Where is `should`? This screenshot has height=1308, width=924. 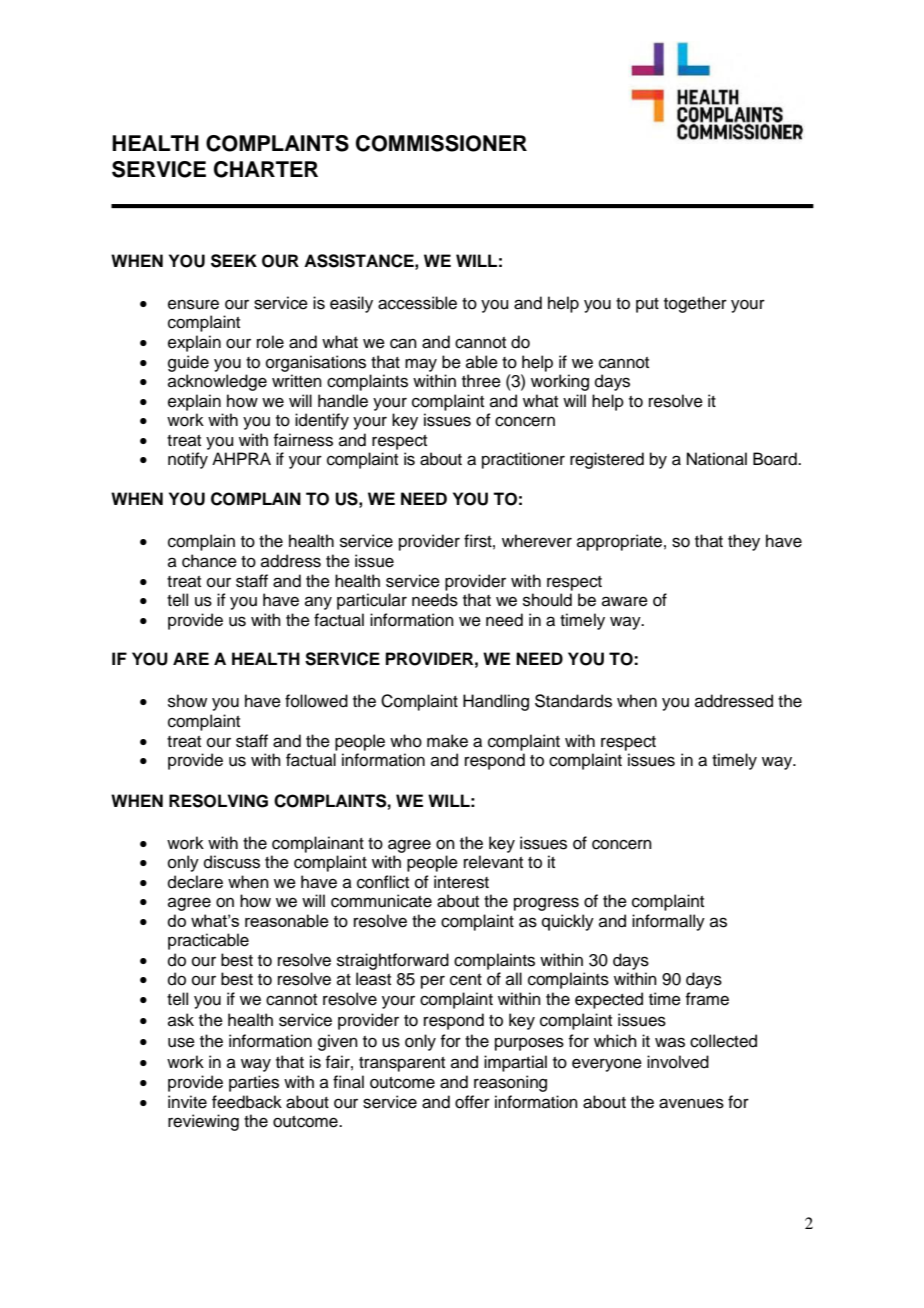
should is located at coordinates (547, 600).
